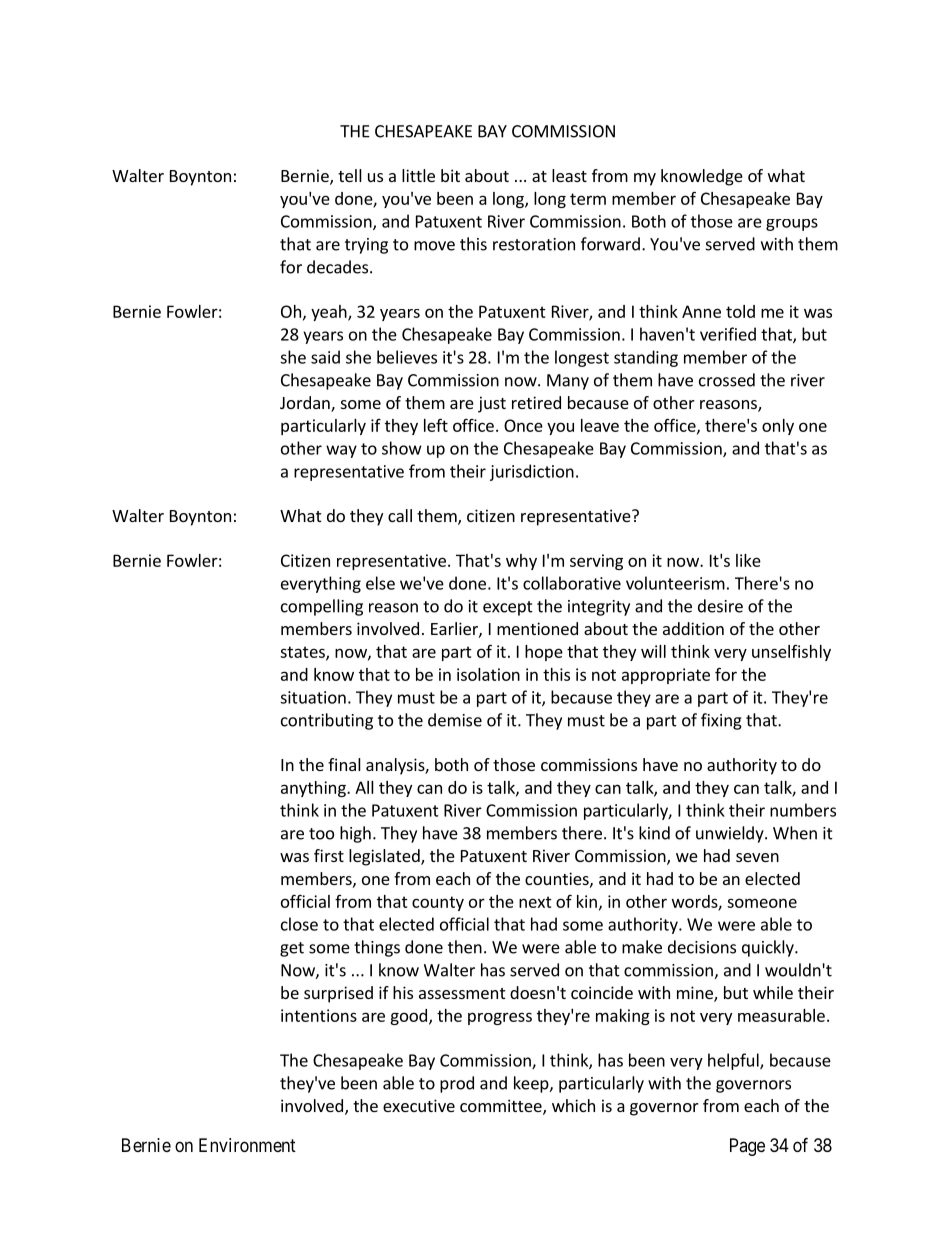 Image resolution: width=952 pixels, height=1233 pixels. I want to click on hope, so click(544, 653).
